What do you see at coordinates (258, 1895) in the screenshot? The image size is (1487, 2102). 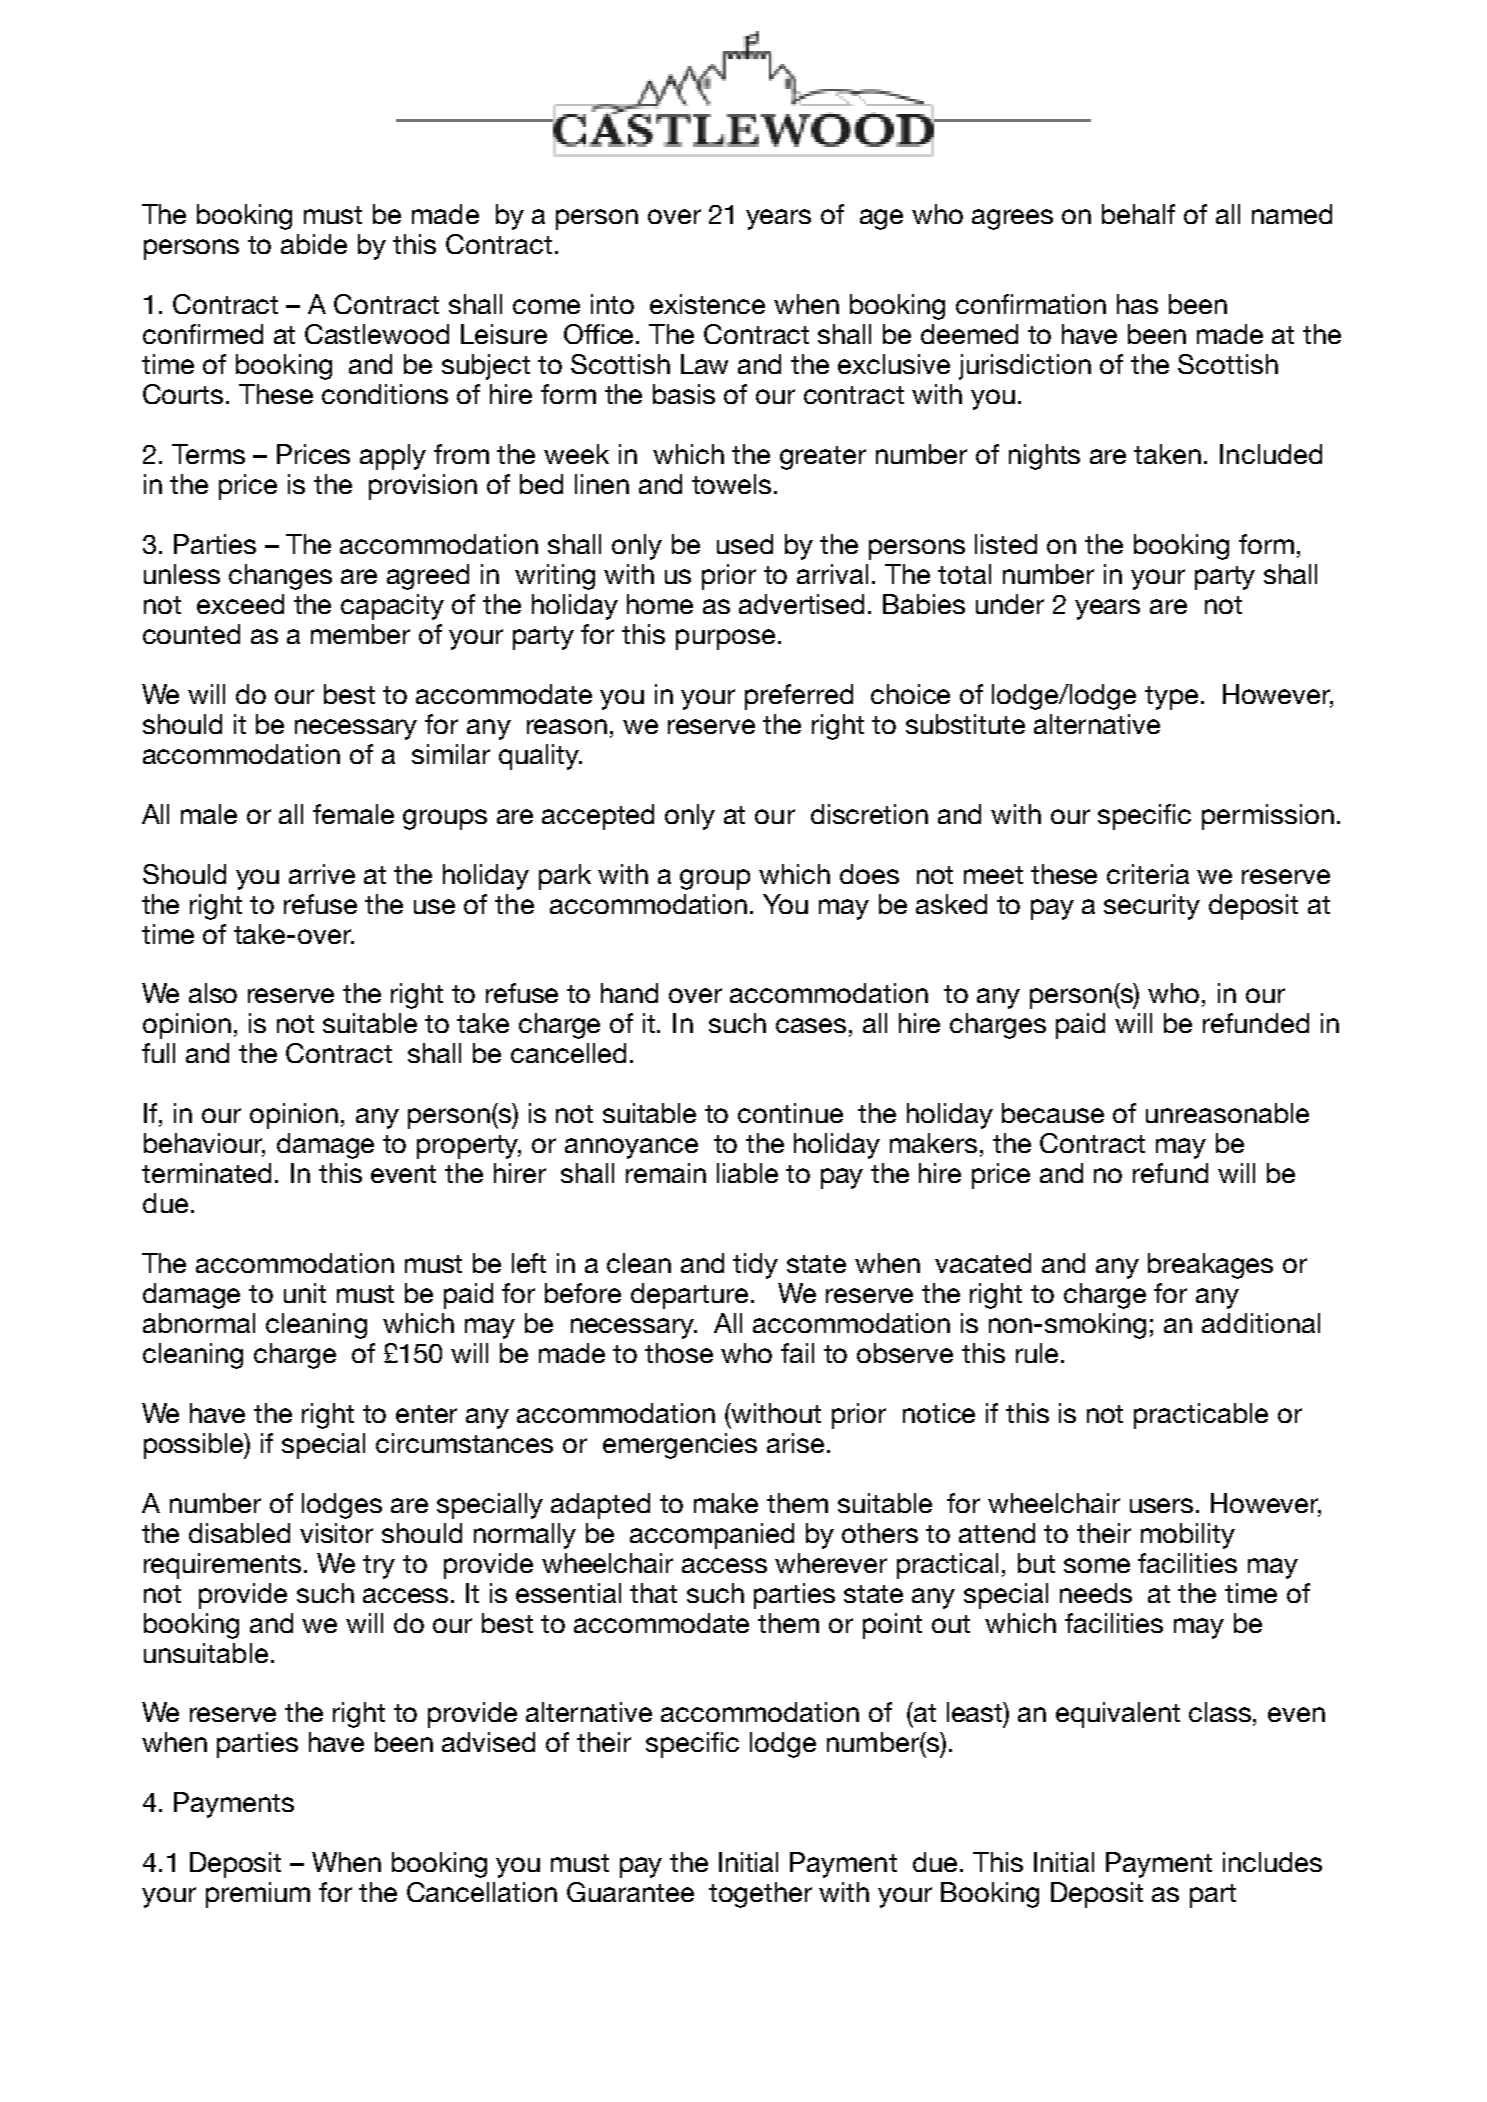 I see `premium` at bounding box center [258, 1895].
